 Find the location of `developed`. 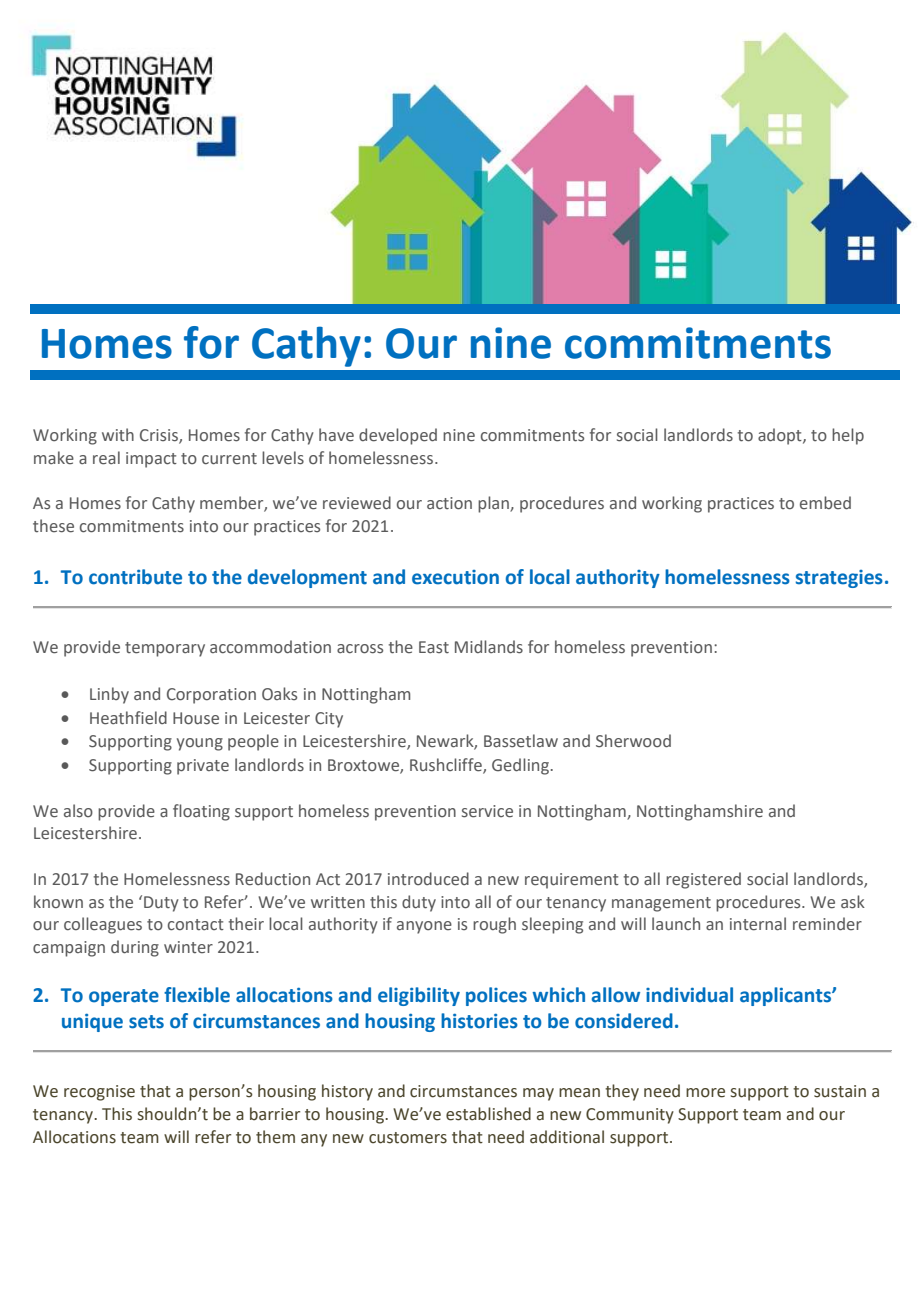

developed is located at coordinates (398, 436).
